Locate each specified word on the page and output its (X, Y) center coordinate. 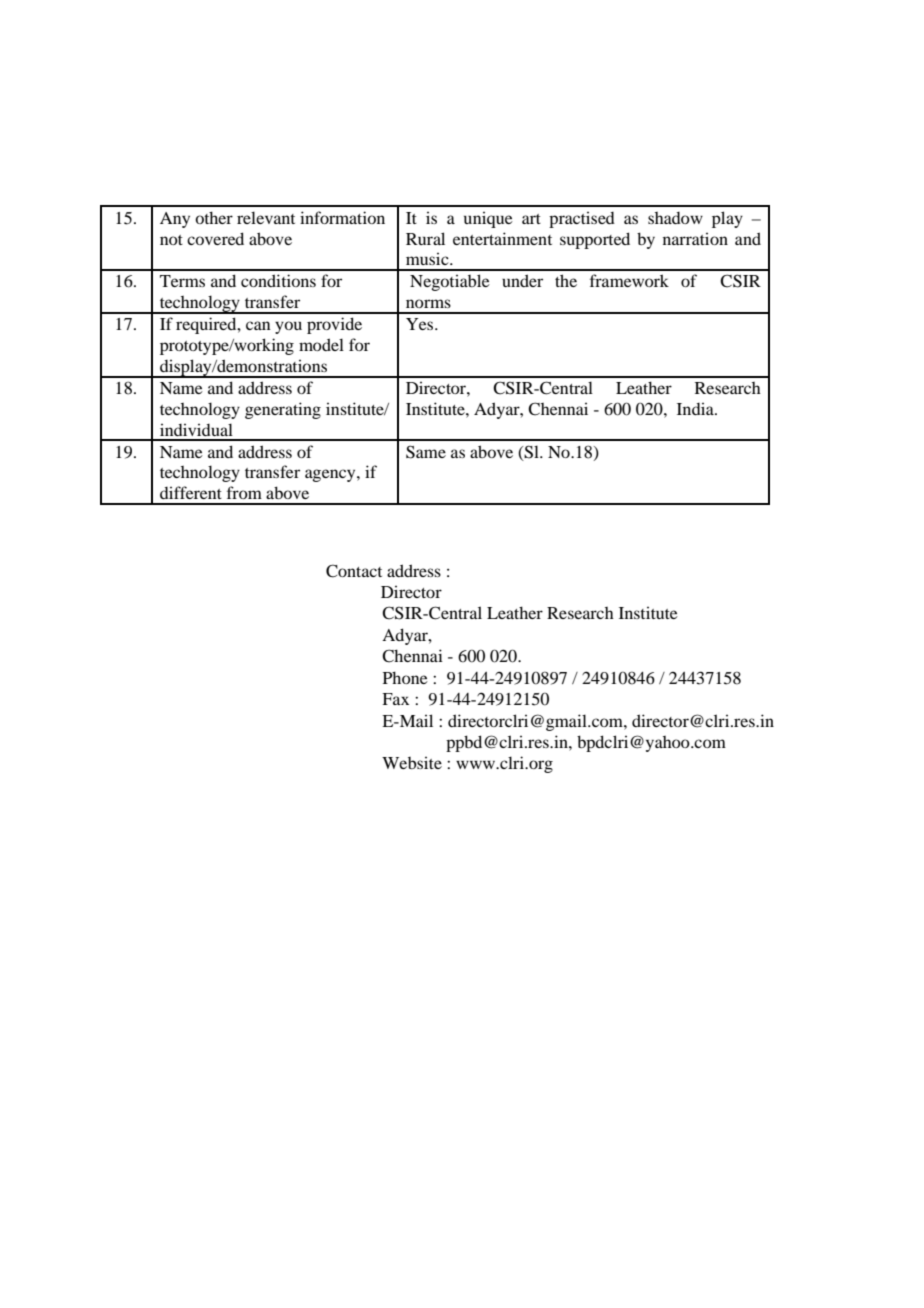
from (244, 492)
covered (215, 238)
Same (426, 452)
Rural (425, 238)
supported (595, 240)
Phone (405, 677)
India (696, 409)
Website (412, 763)
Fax (395, 699)
